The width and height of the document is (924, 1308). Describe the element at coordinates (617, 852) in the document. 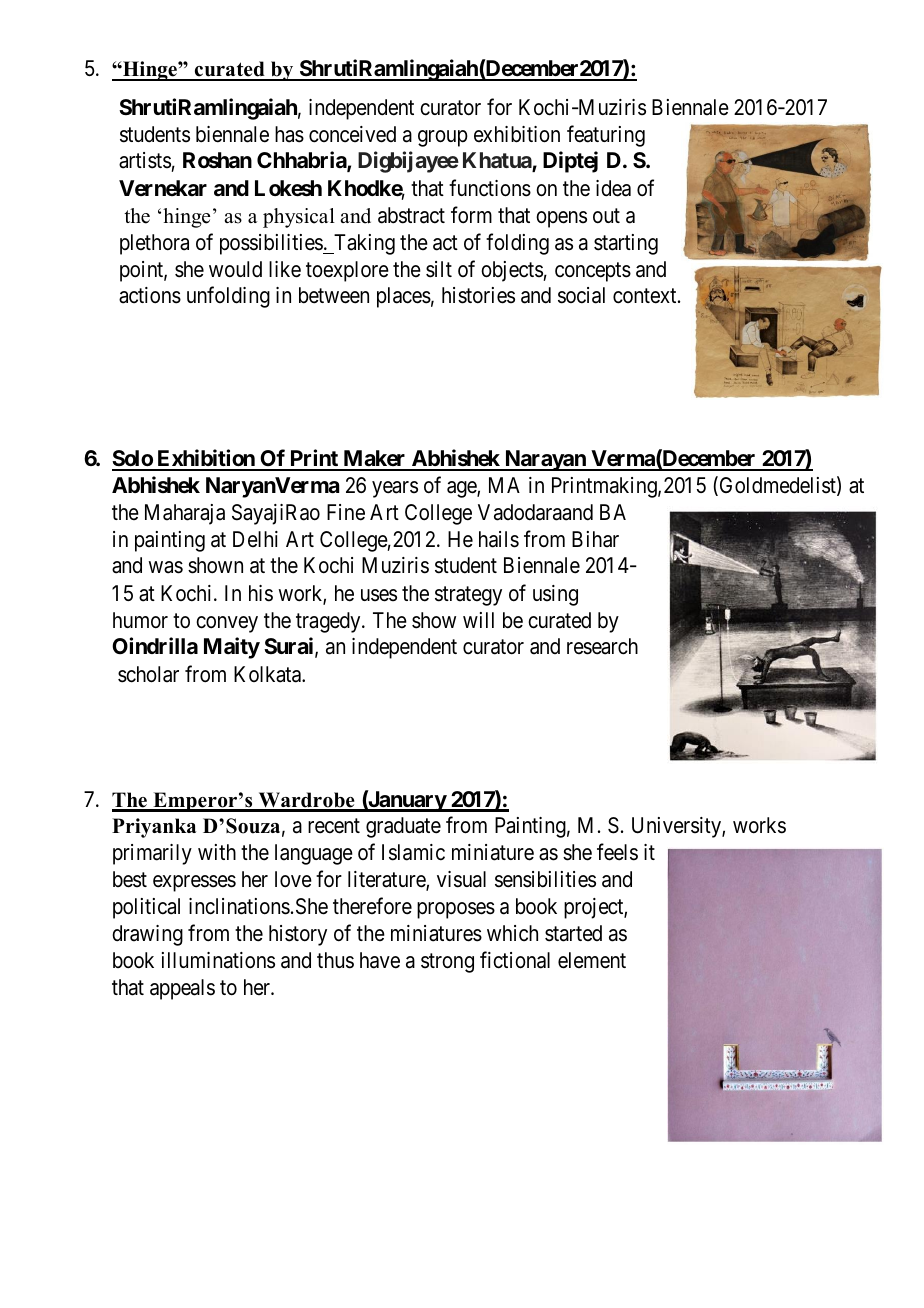

I see `feels` at that location.
